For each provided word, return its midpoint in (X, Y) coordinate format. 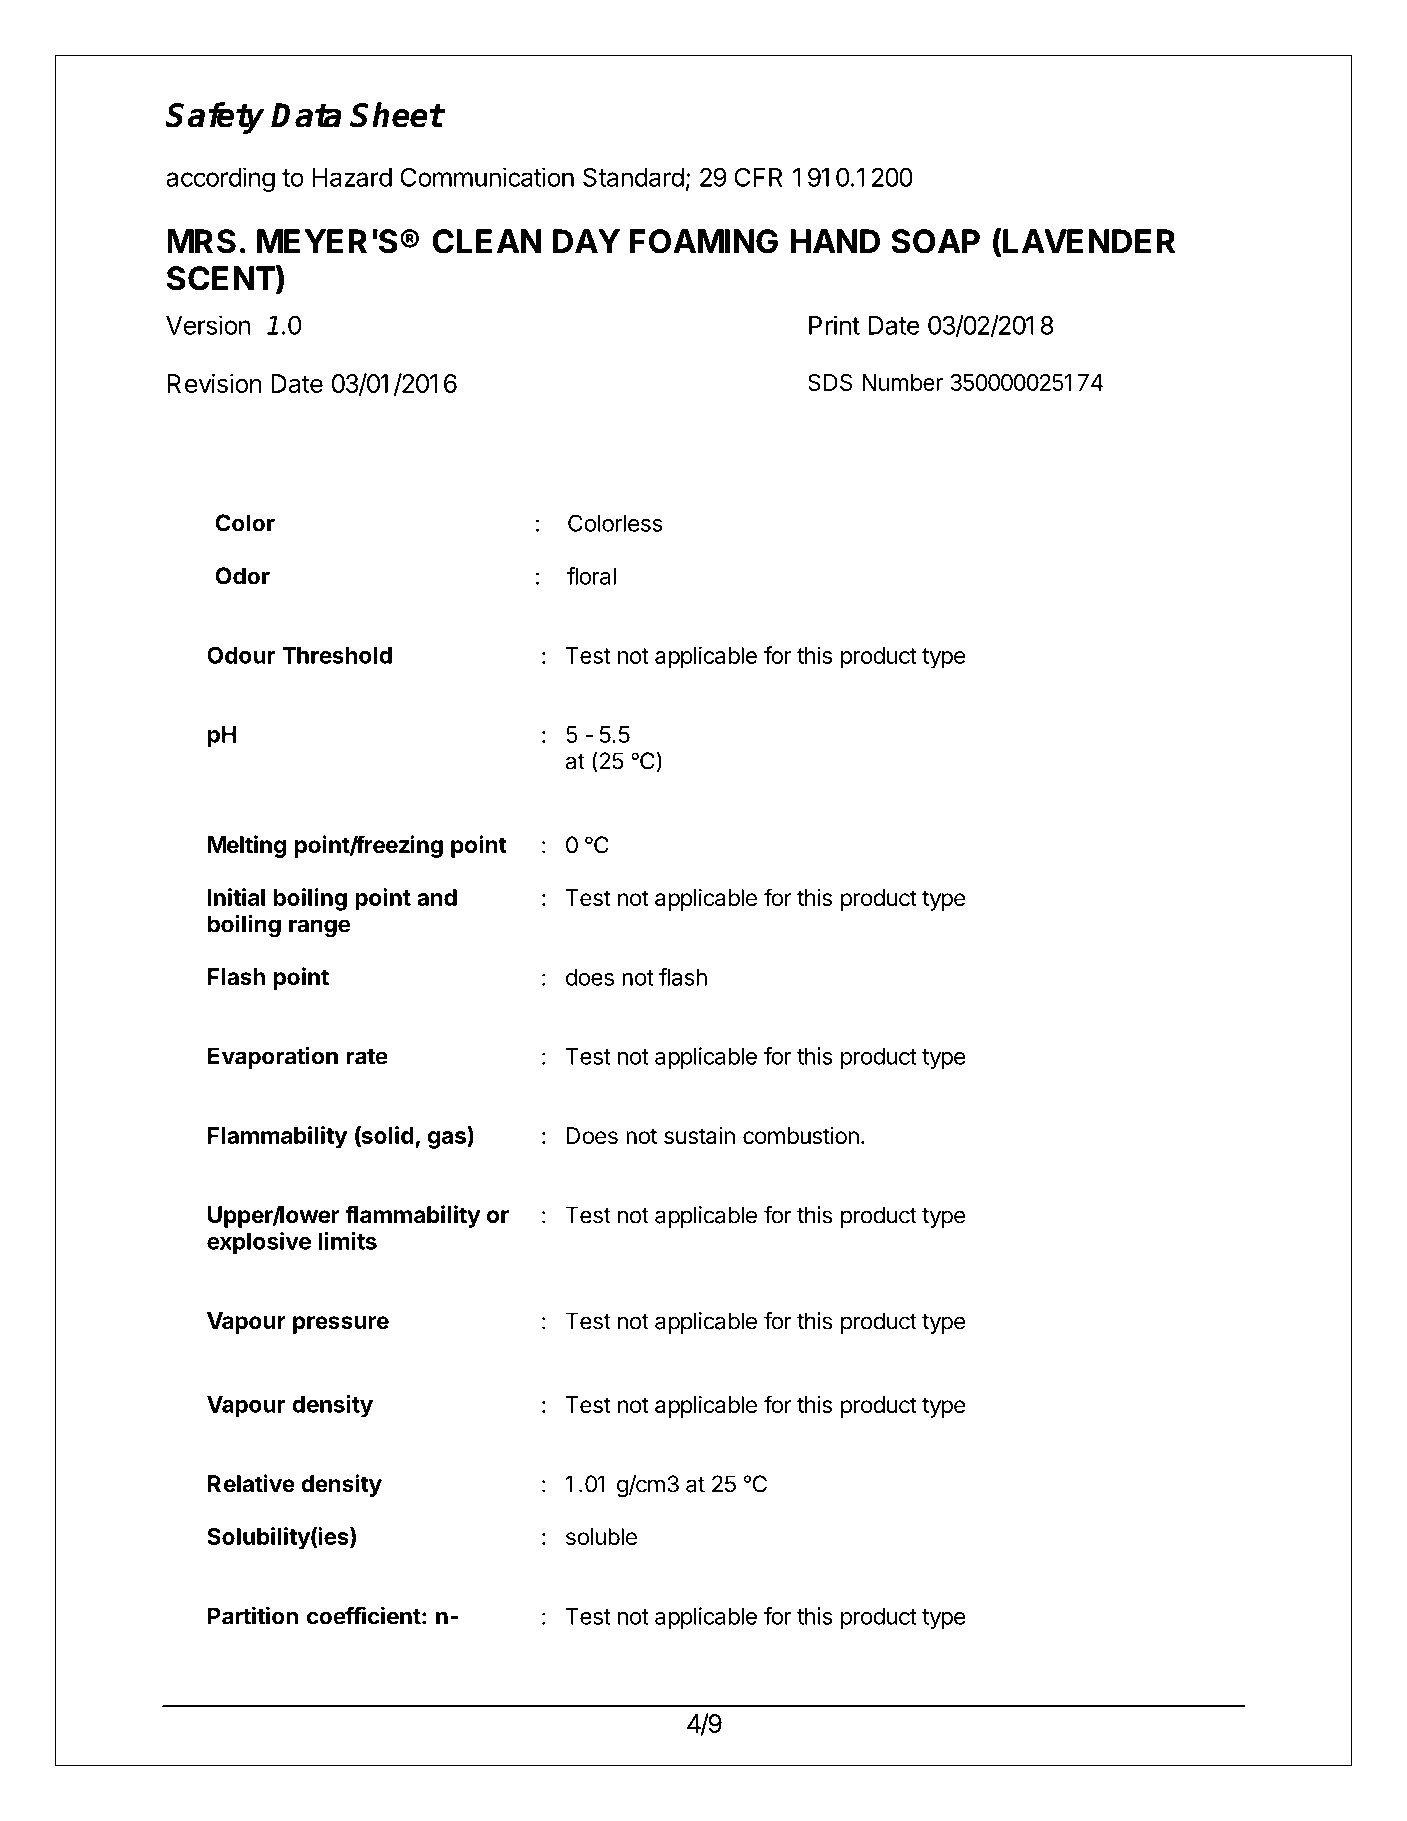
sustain (699, 1136)
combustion (801, 1136)
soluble (601, 1537)
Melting (247, 846)
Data (306, 115)
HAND (835, 241)
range (320, 928)
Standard (633, 177)
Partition (253, 1615)
